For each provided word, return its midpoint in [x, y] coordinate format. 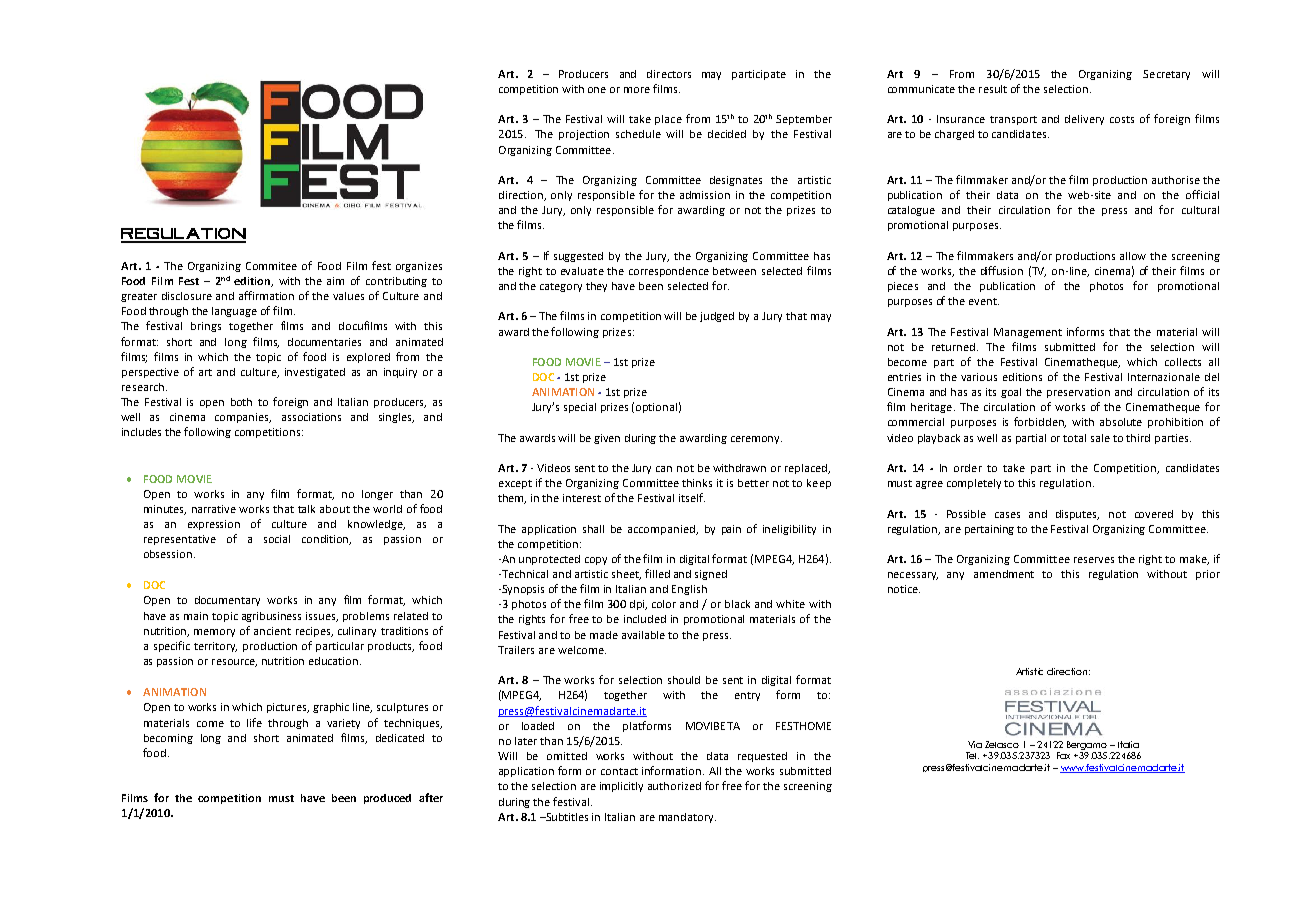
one [597, 90]
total [1074, 438]
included [645, 619]
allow [1133, 256]
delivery [1084, 120]
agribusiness [271, 617]
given [607, 439]
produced [387, 799]
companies [243, 418]
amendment [1004, 574]
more [637, 90]
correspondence [669, 272]
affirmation [266, 295]
